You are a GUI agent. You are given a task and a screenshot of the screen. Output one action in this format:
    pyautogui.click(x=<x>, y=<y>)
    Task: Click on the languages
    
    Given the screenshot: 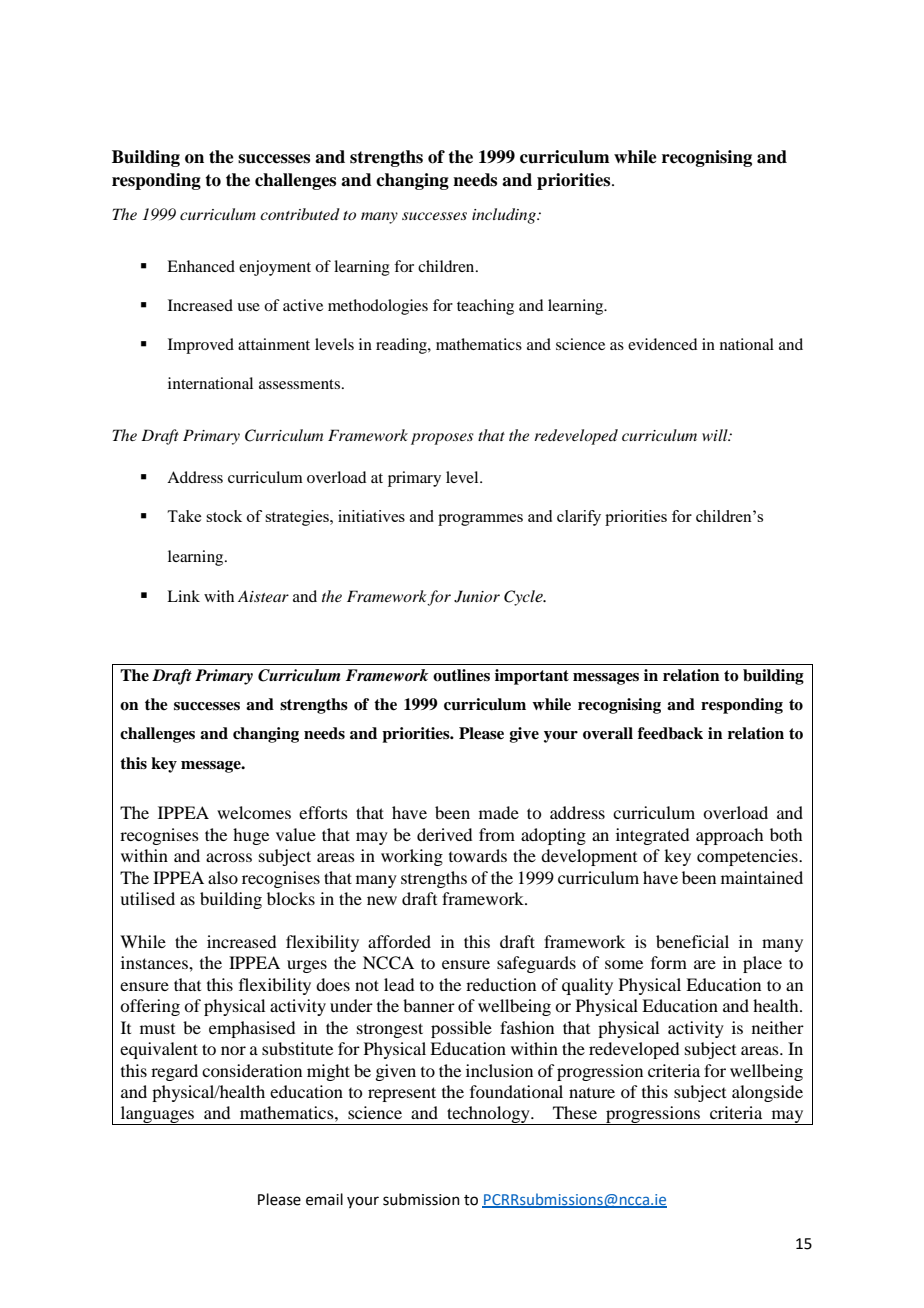 What is the action you would take?
    pyautogui.click(x=157, y=1115)
